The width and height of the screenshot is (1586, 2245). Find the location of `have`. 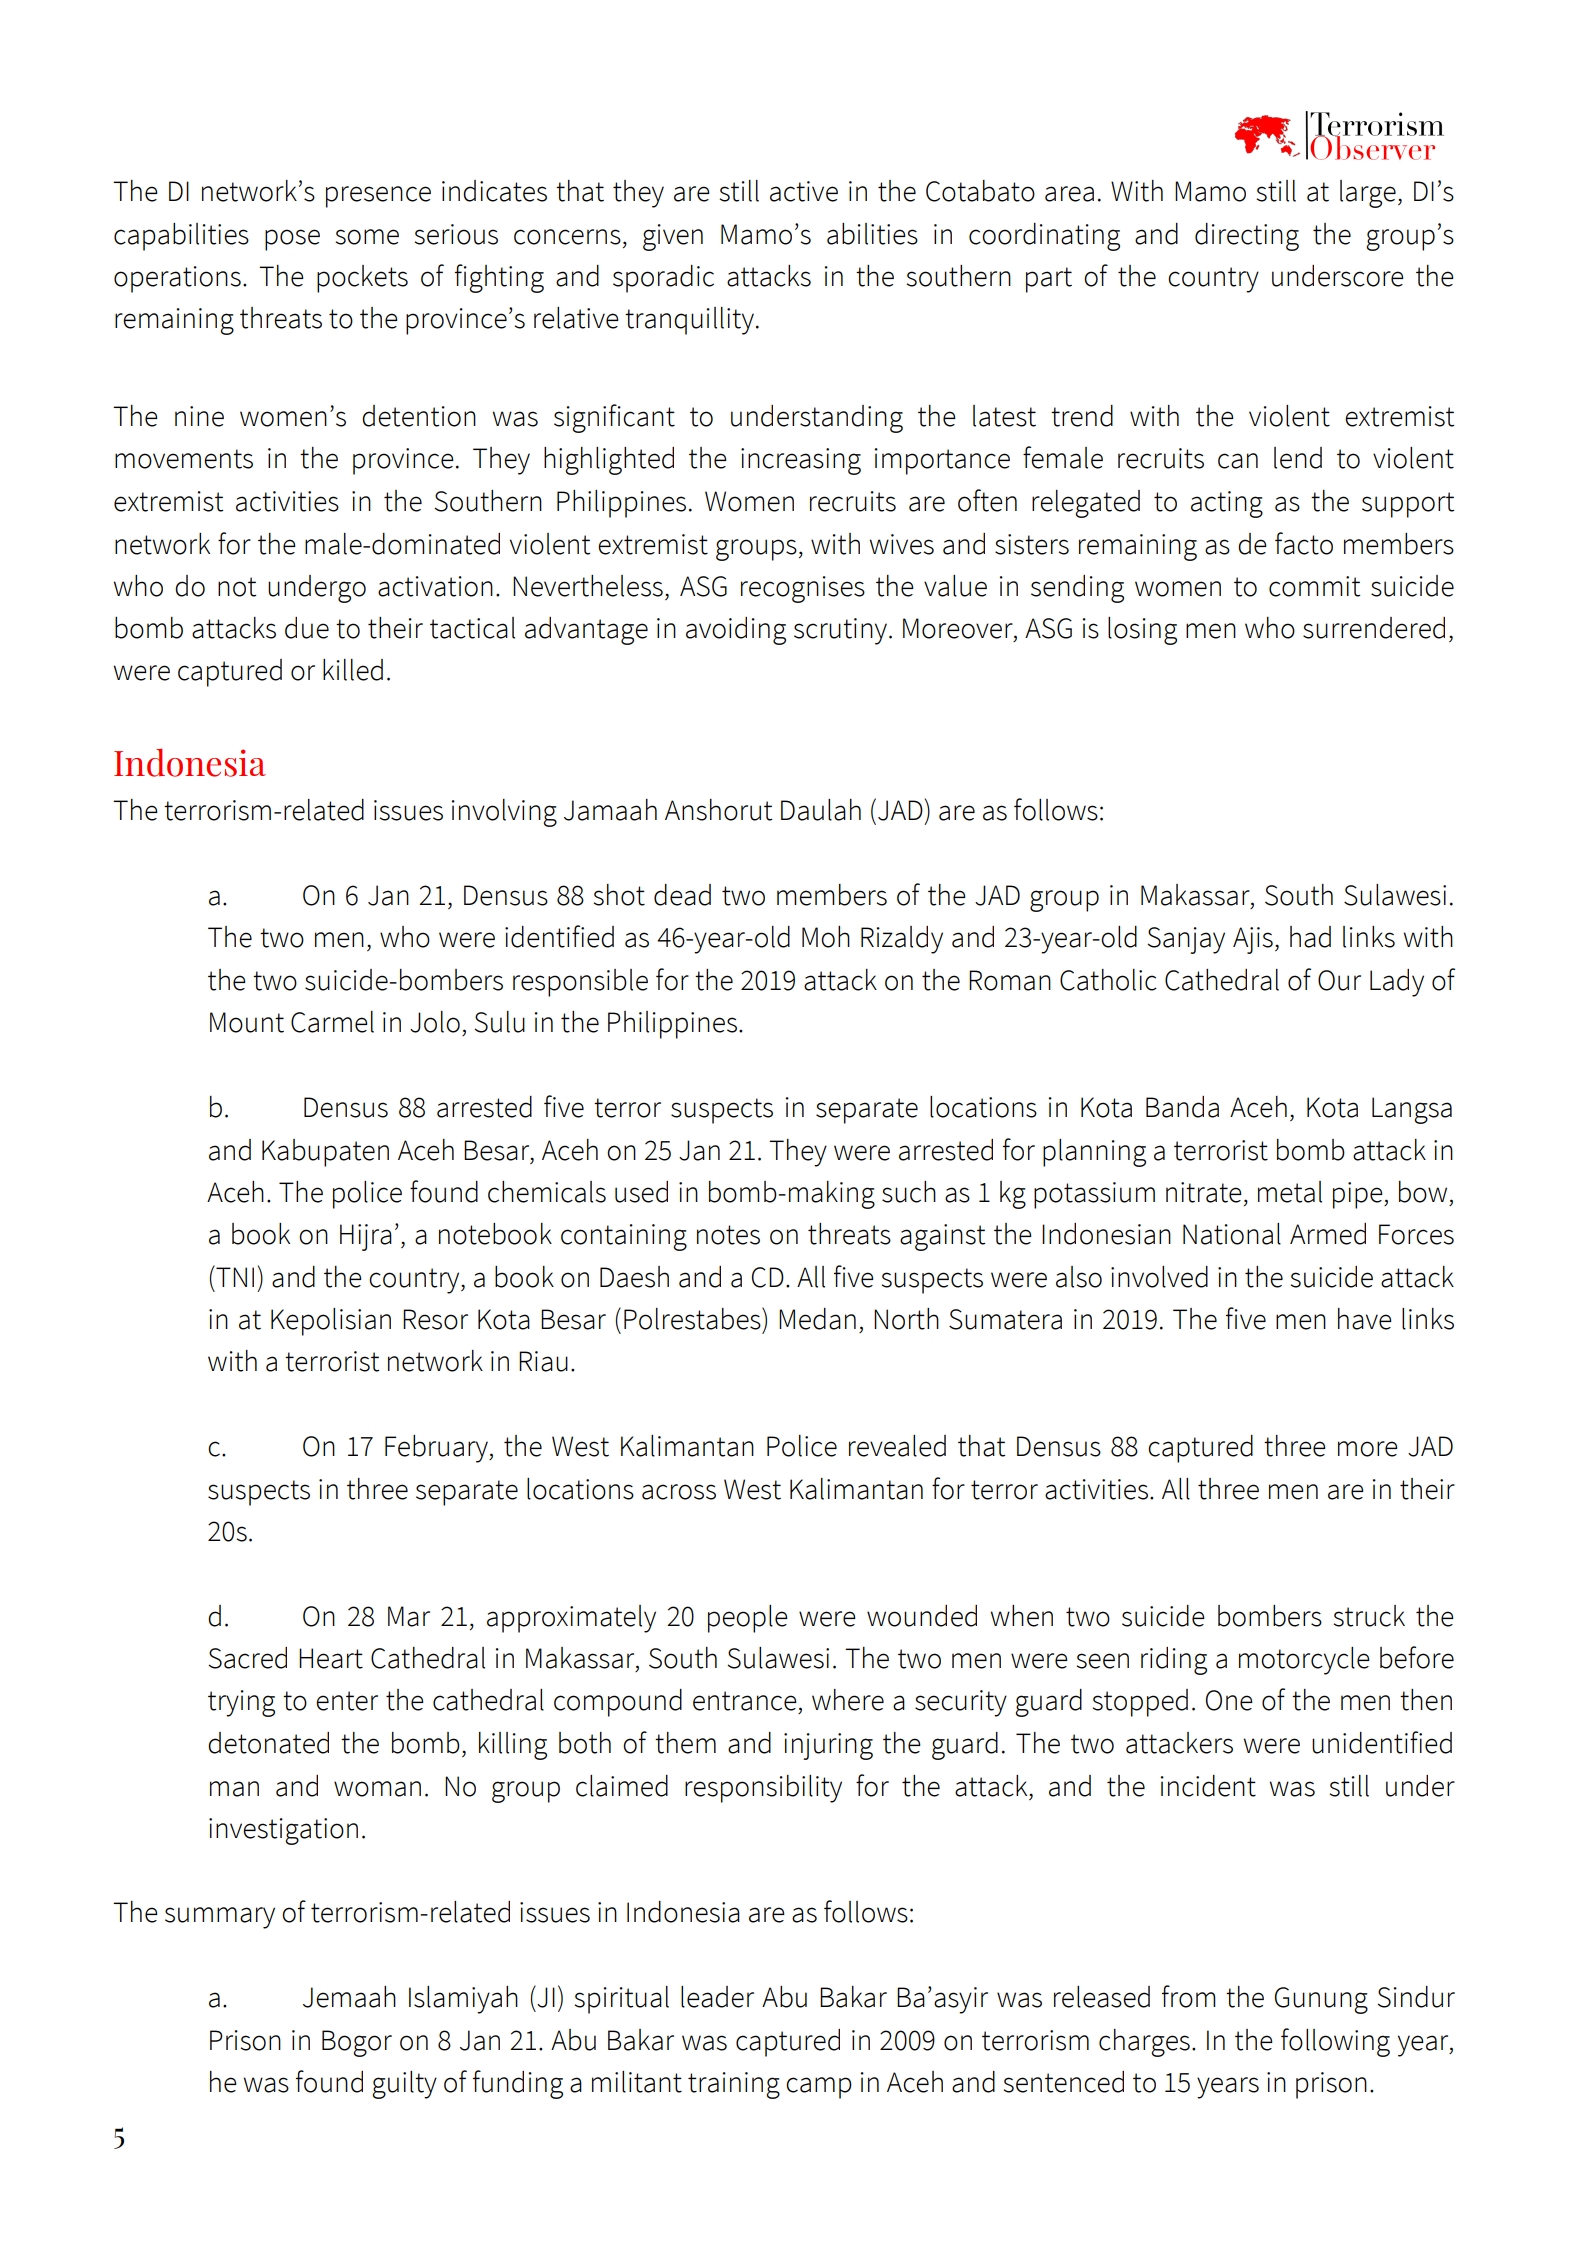

have is located at coordinates (1365, 1319).
